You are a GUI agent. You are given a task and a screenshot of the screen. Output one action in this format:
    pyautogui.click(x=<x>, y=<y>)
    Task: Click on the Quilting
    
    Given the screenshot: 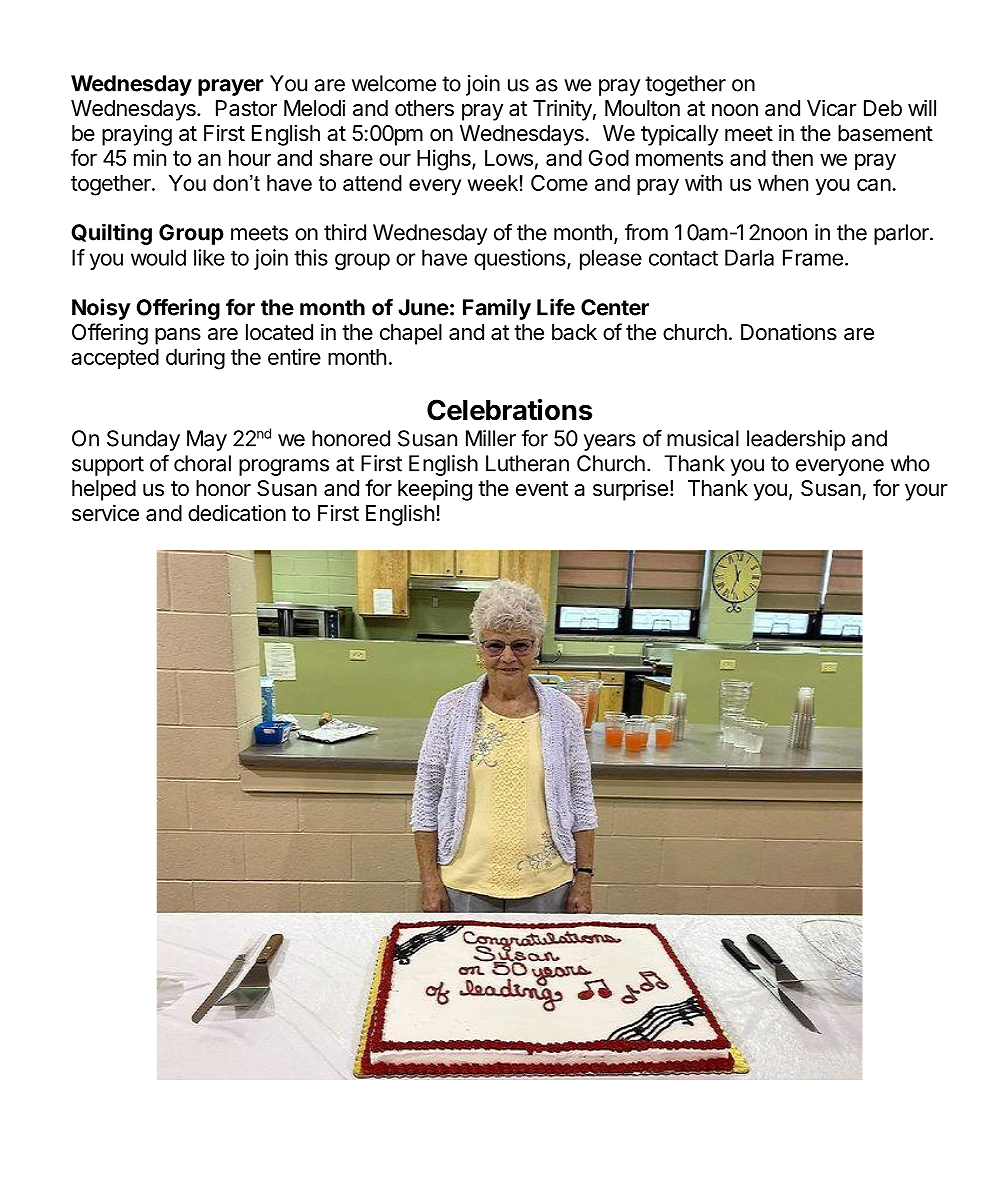 What is the action you would take?
    pyautogui.click(x=111, y=234)
